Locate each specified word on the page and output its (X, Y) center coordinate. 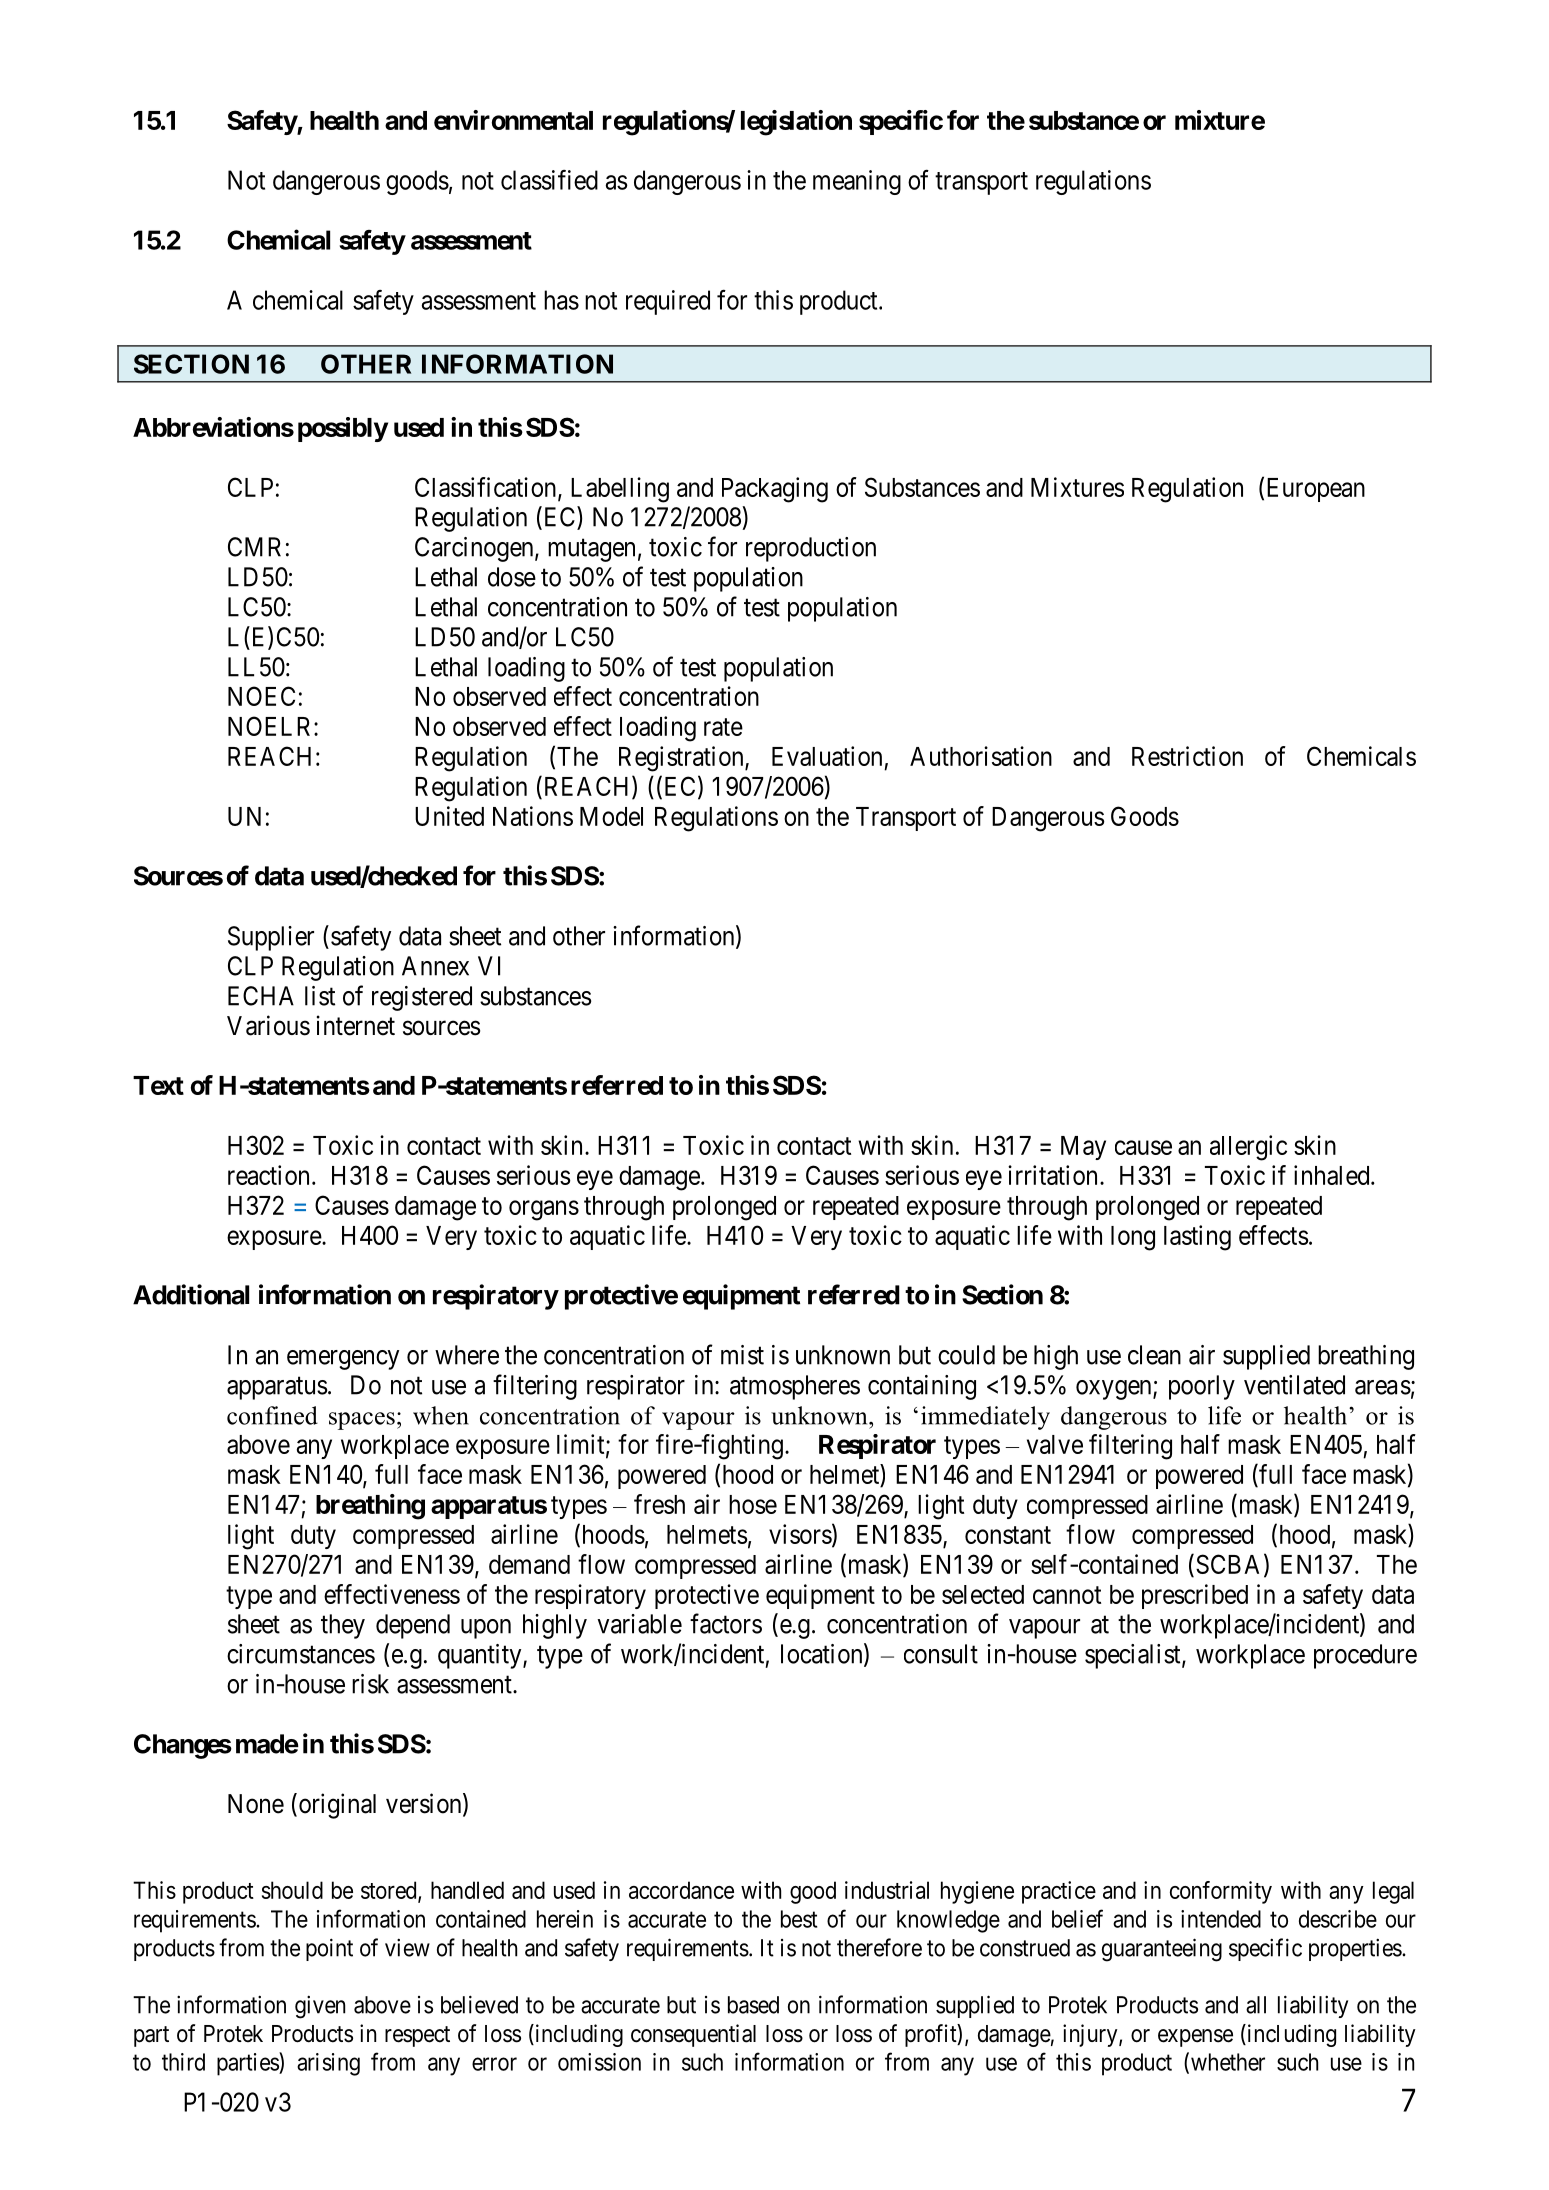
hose (753, 1504)
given (320, 2007)
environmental (513, 120)
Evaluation (827, 756)
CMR (254, 547)
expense (1195, 2038)
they (343, 1626)
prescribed (1195, 1596)
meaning (857, 182)
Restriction (1187, 756)
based (753, 2005)
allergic (1248, 1148)
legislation (796, 123)
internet (356, 1025)
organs (544, 1210)
